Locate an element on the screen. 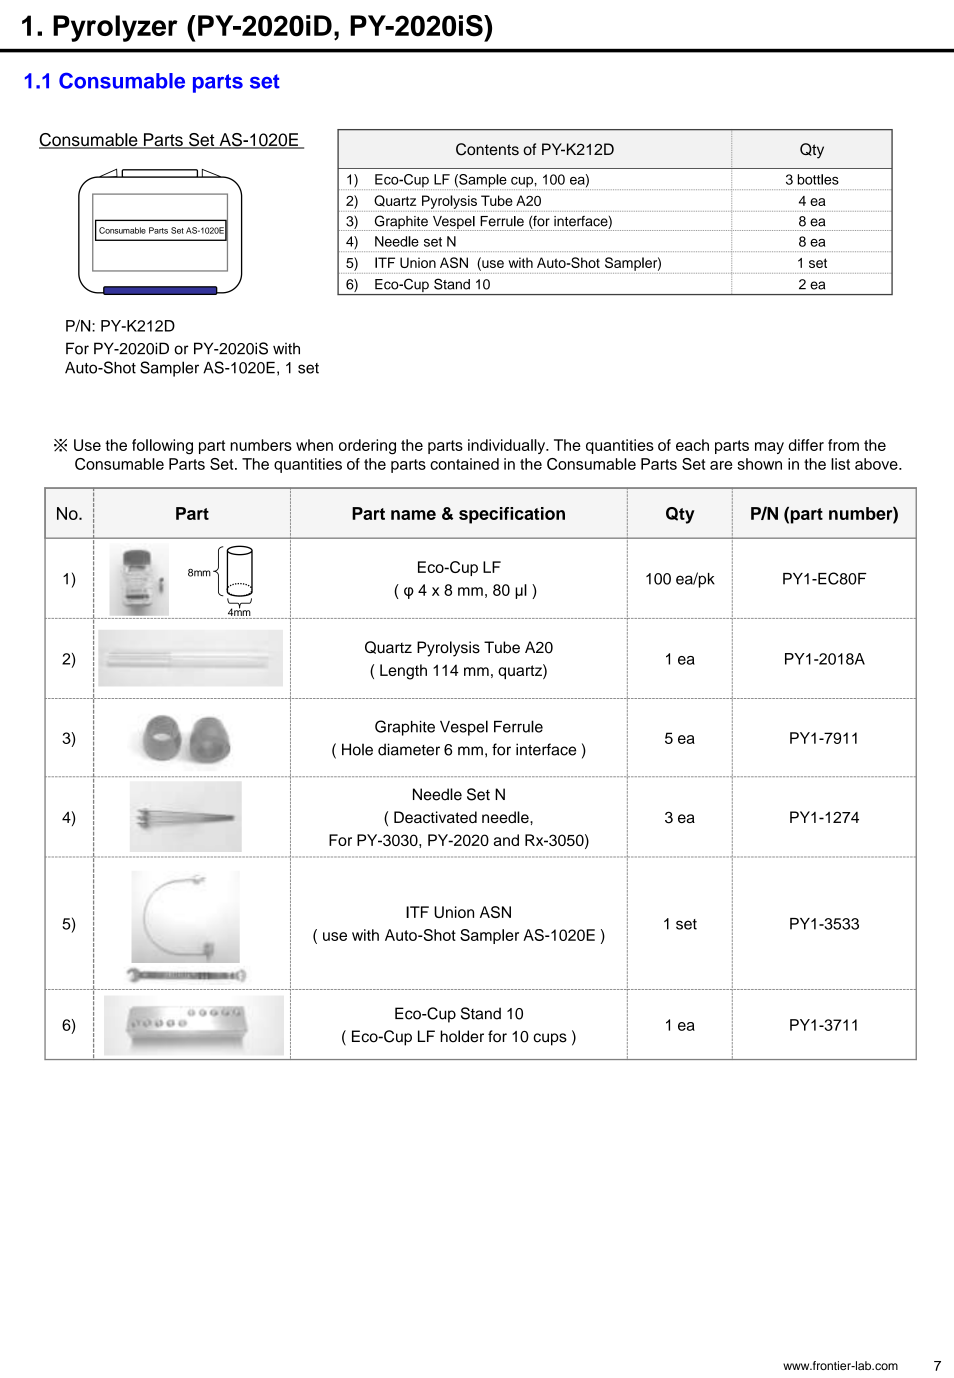 Image resolution: width=954 pixels, height=1378 pixels. shown is located at coordinates (759, 464).
